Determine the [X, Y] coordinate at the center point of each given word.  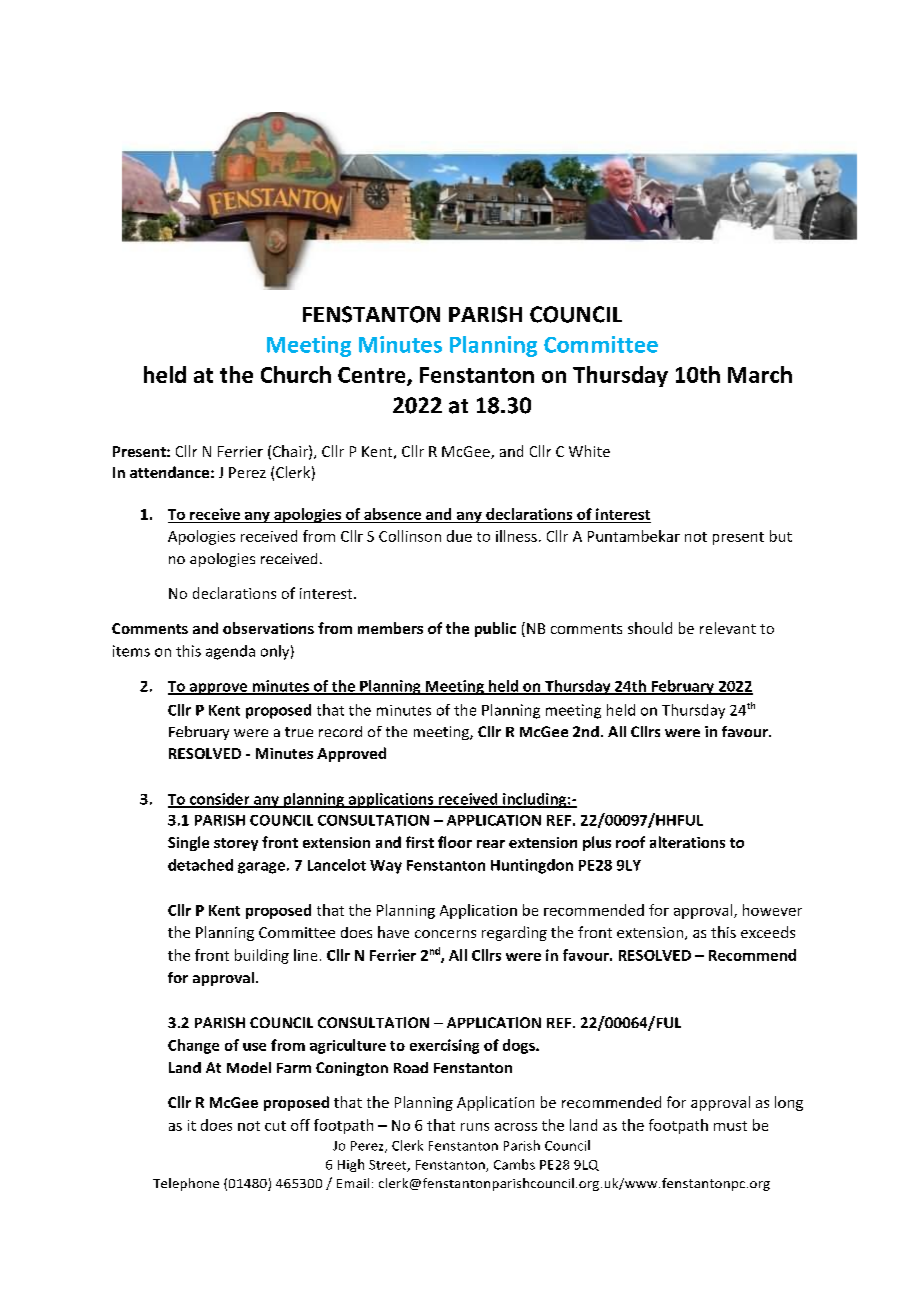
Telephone [186, 1184]
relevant [728, 628]
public [495, 629]
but [781, 536]
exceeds [768, 932]
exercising [444, 1046]
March [760, 374]
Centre [373, 376]
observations [268, 628]
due [459, 536]
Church [296, 374]
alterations [687, 842]
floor [455, 842]
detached [200, 865]
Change [193, 1046]
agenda [230, 652]
